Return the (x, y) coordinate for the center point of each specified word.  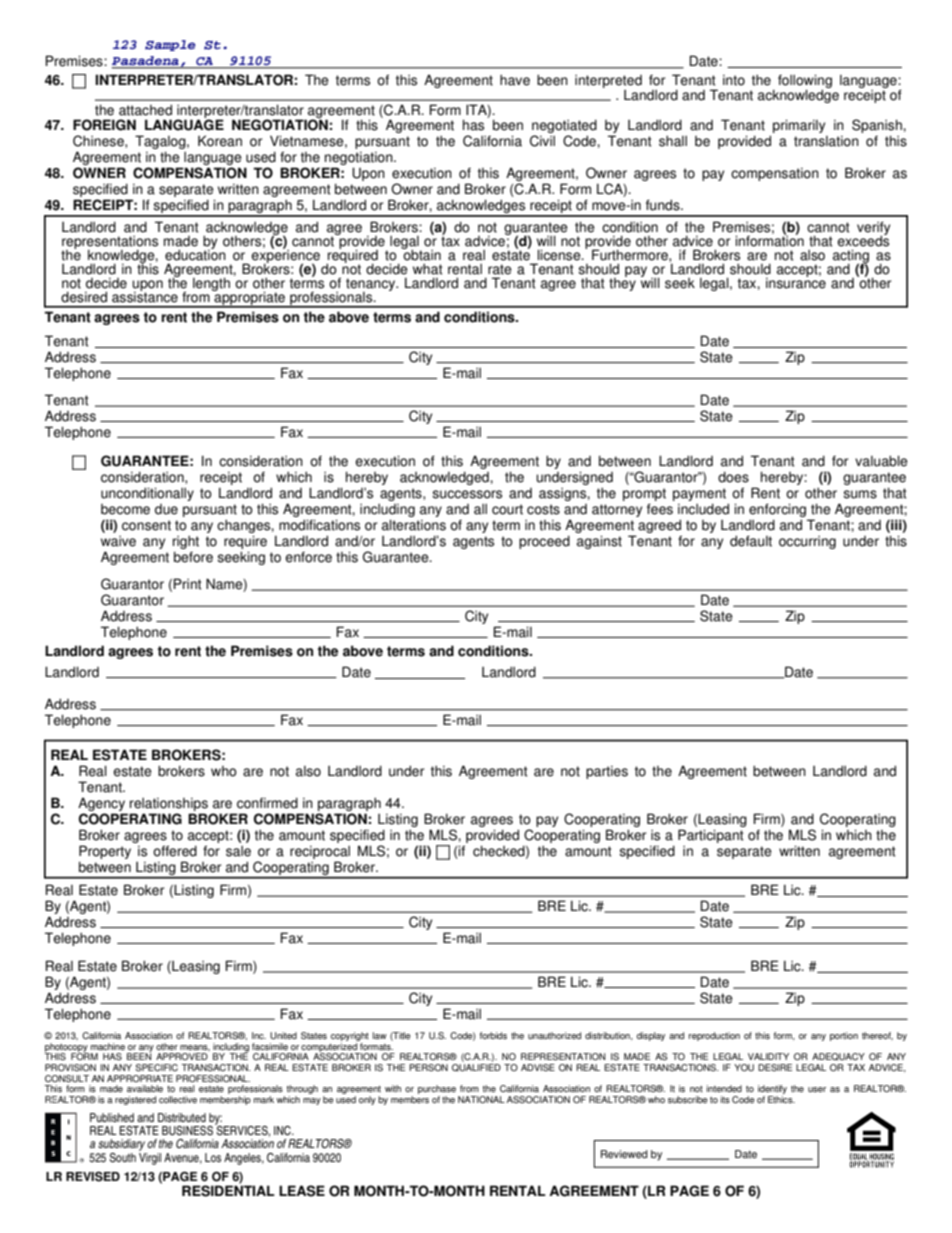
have (515, 80)
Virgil (150, 1157)
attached (145, 110)
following (805, 82)
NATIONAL (481, 1099)
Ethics (781, 1099)
